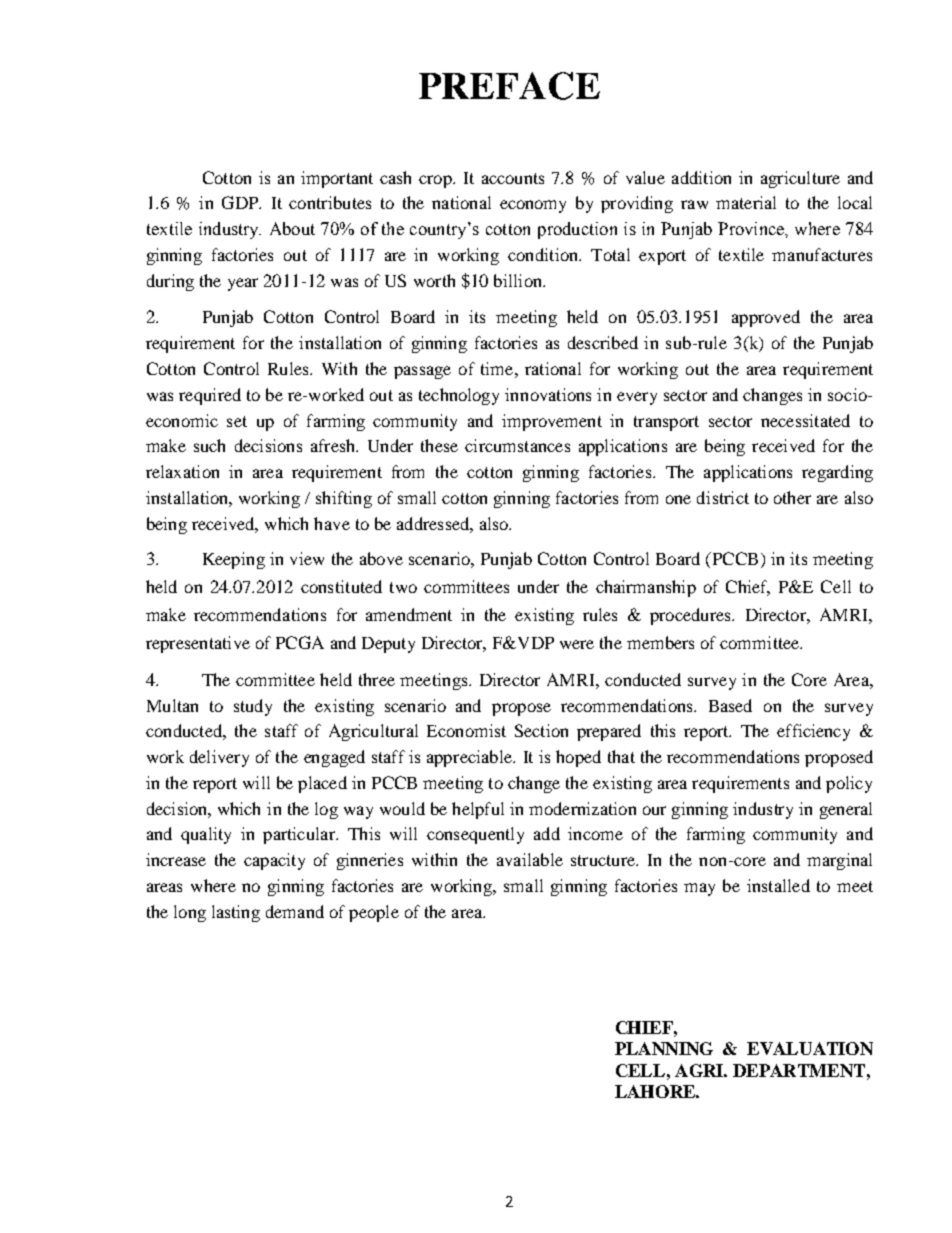  I want to click on capacity, so click(274, 861).
